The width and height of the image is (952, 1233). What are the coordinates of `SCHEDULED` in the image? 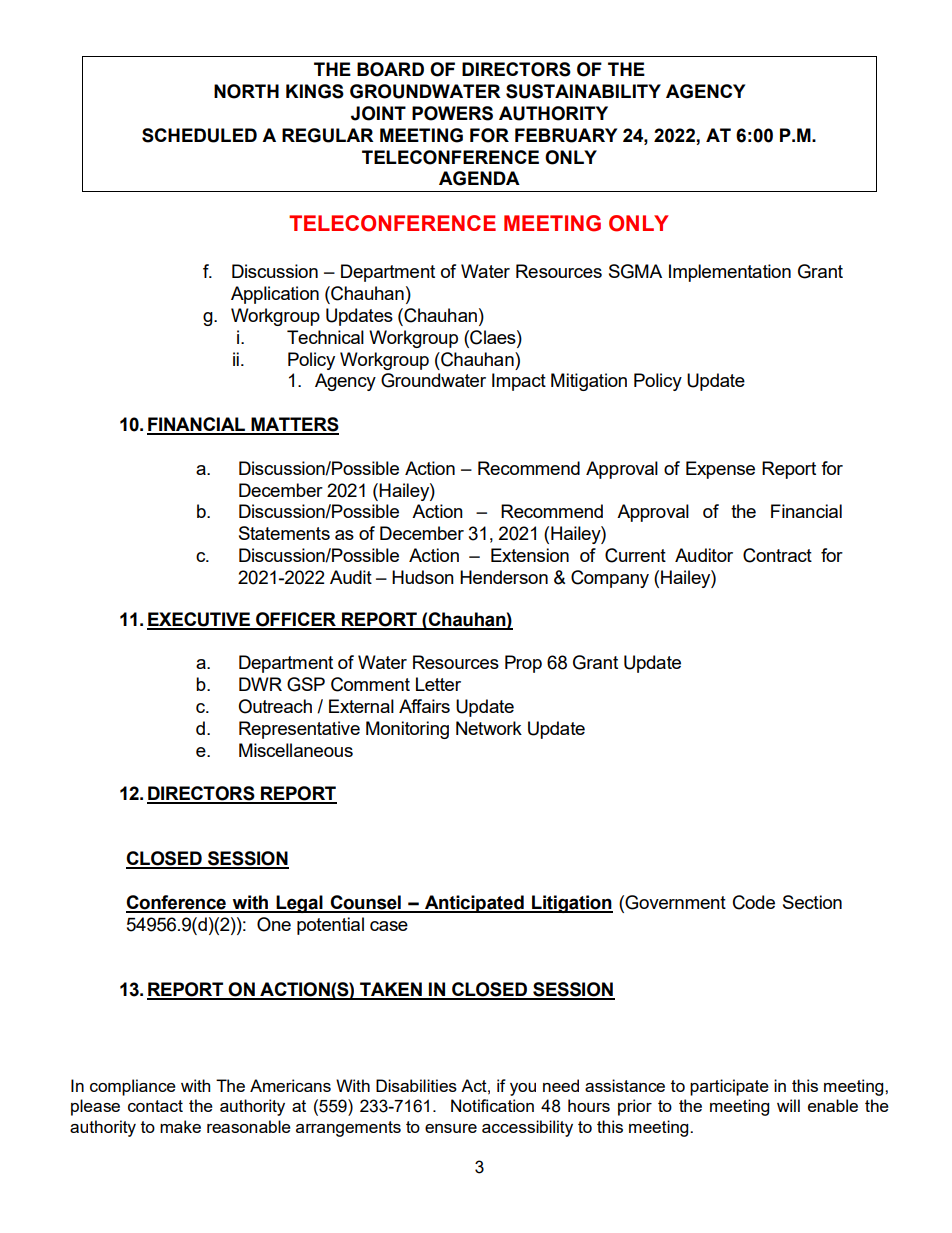 It's located at (199, 135).
